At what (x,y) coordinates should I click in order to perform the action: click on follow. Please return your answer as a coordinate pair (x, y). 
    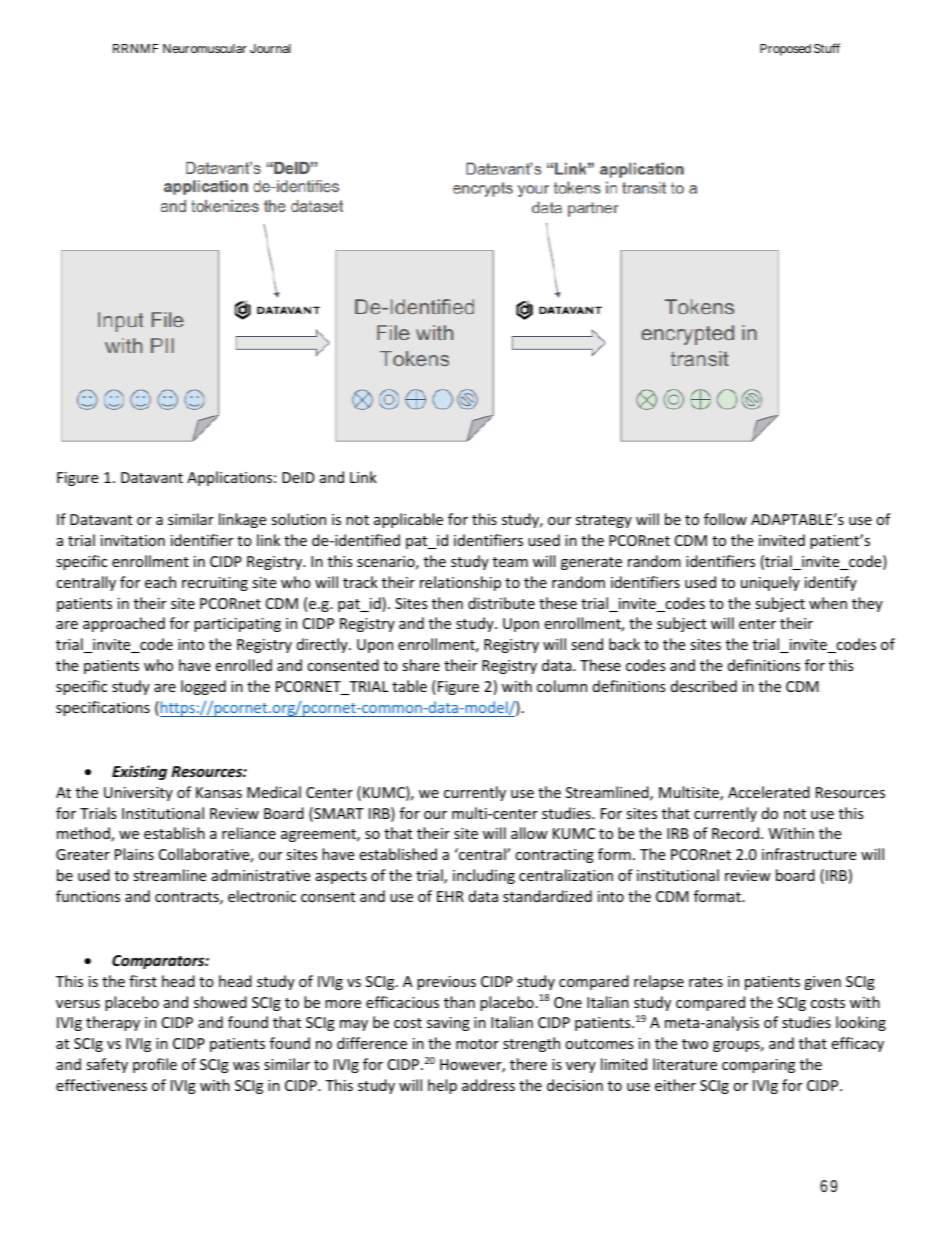
    Looking at the image, I should click on (725, 519).
